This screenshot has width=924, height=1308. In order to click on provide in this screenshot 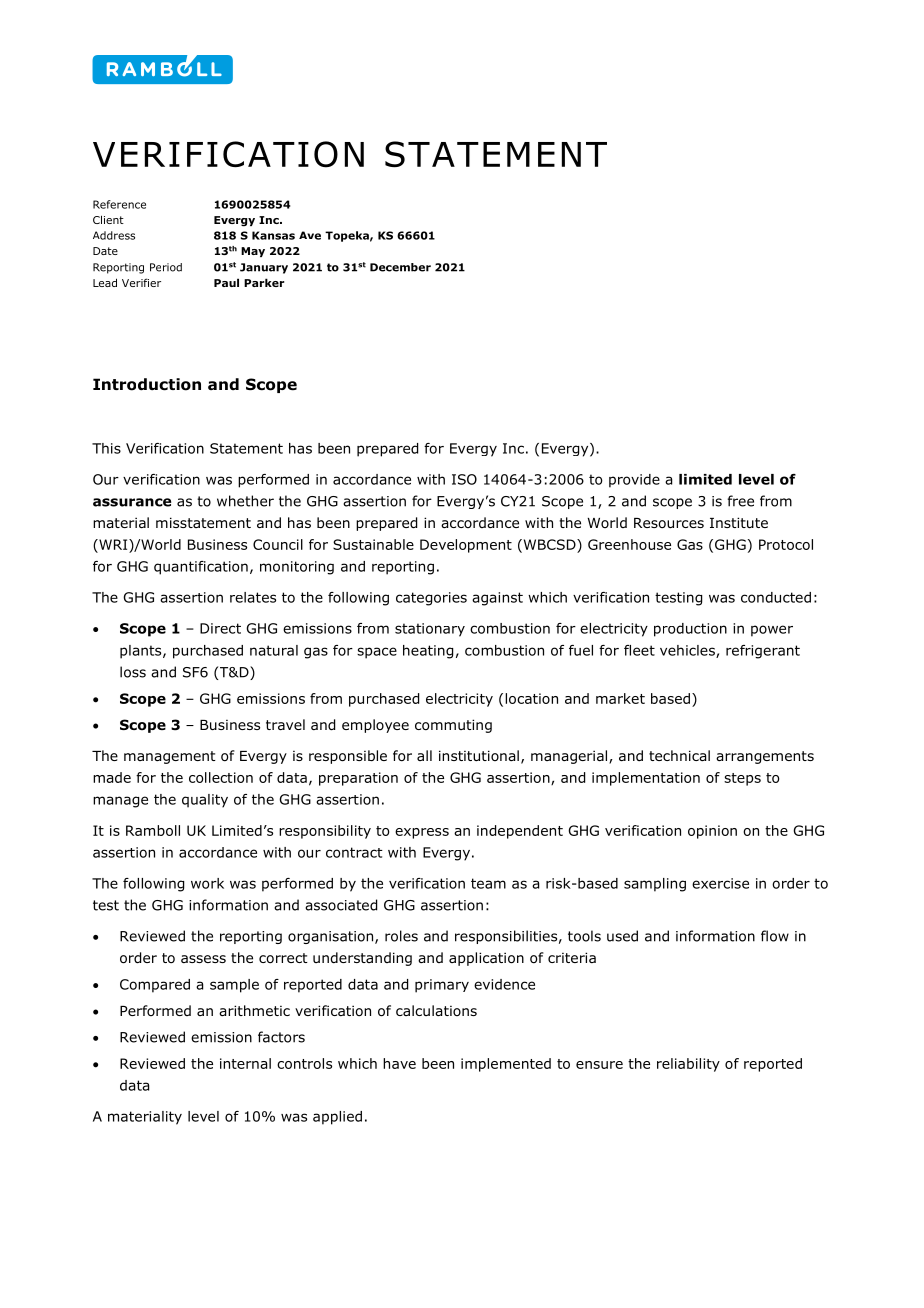, I will do `click(634, 481)`.
